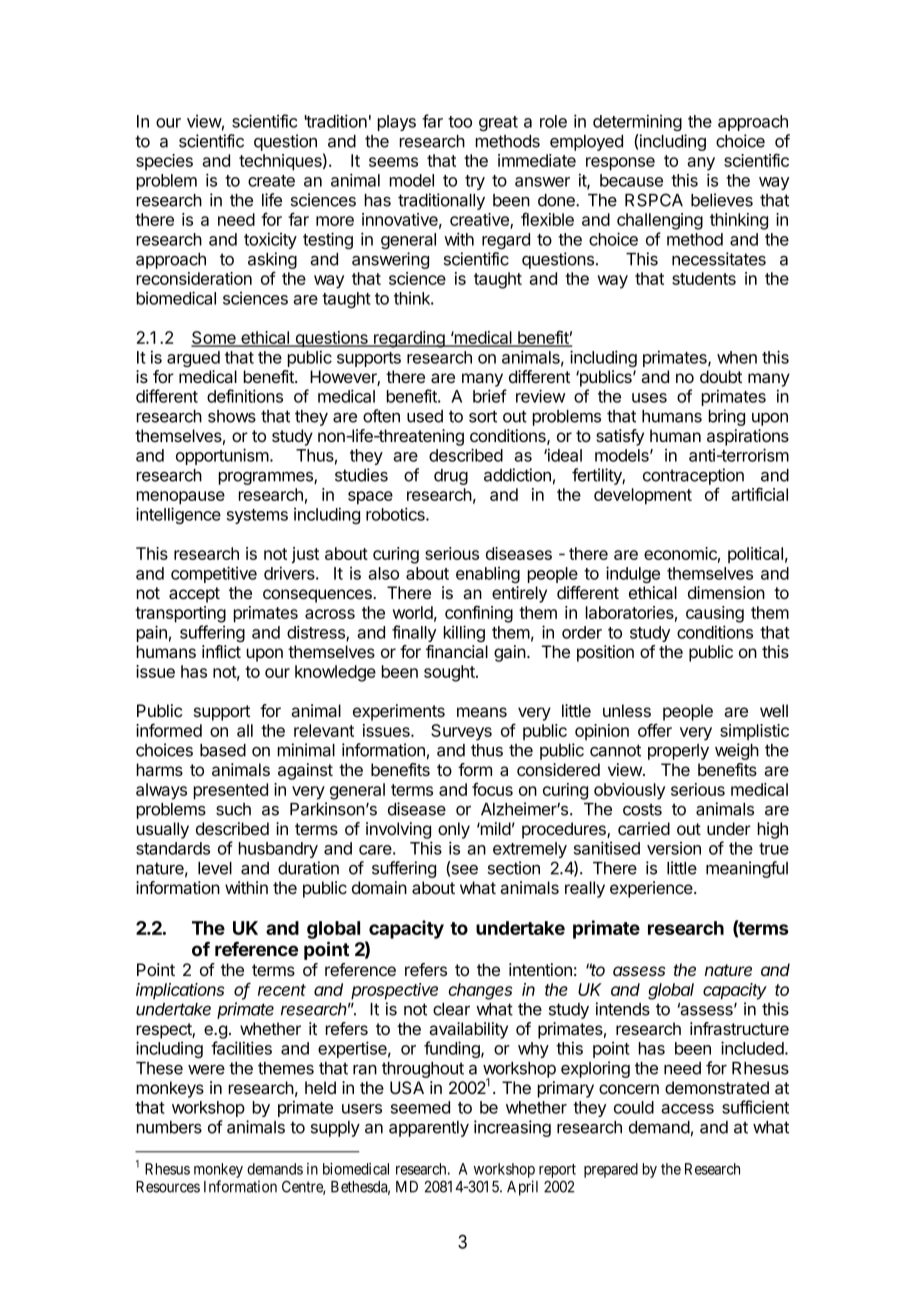 The width and height of the document is (924, 1308). Describe the element at coordinates (457, 652) in the document. I see `financial` at that location.
